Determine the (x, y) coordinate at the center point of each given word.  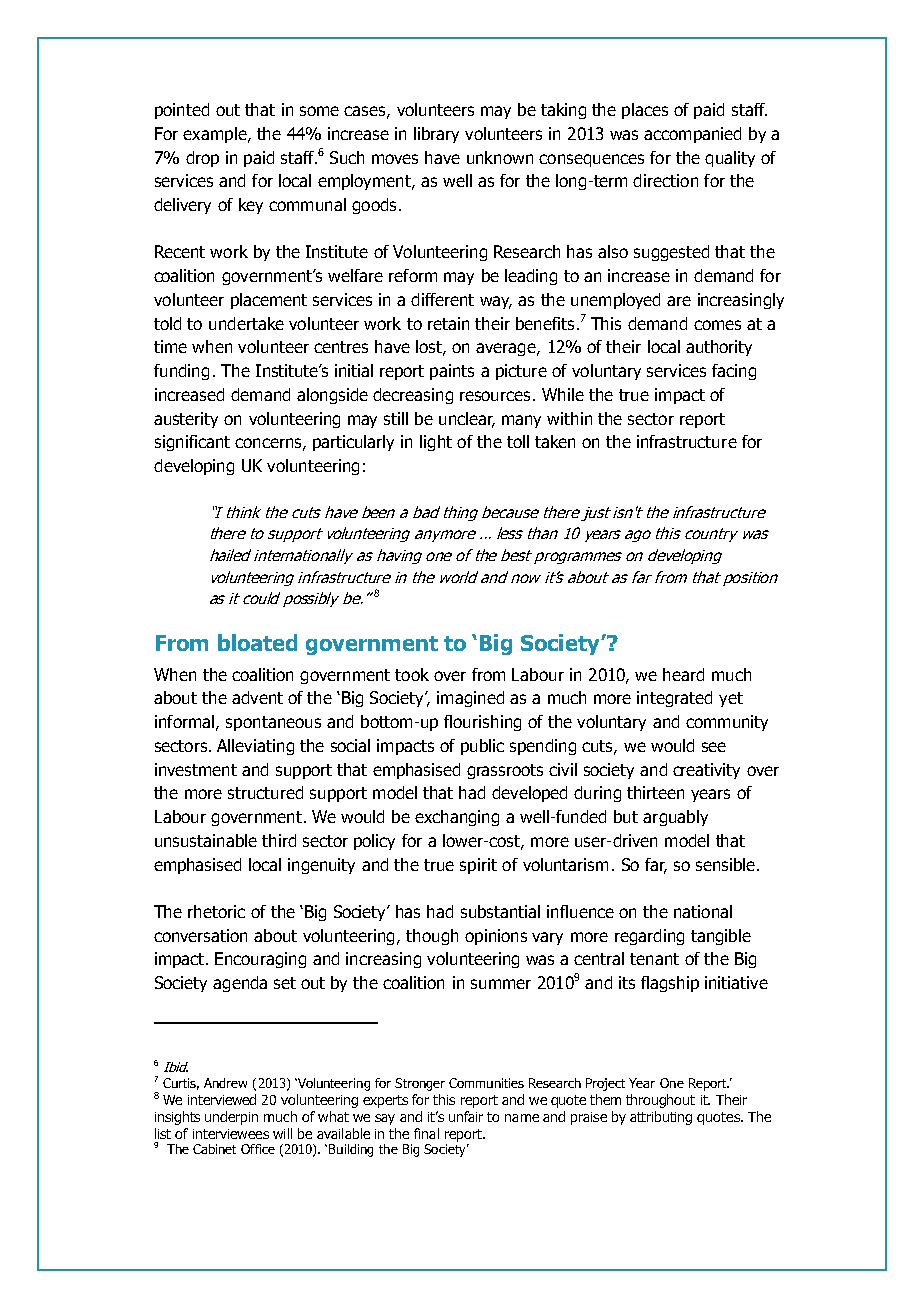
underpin (231, 1118)
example (216, 135)
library (436, 135)
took (412, 674)
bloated (257, 642)
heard (683, 674)
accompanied (692, 135)
